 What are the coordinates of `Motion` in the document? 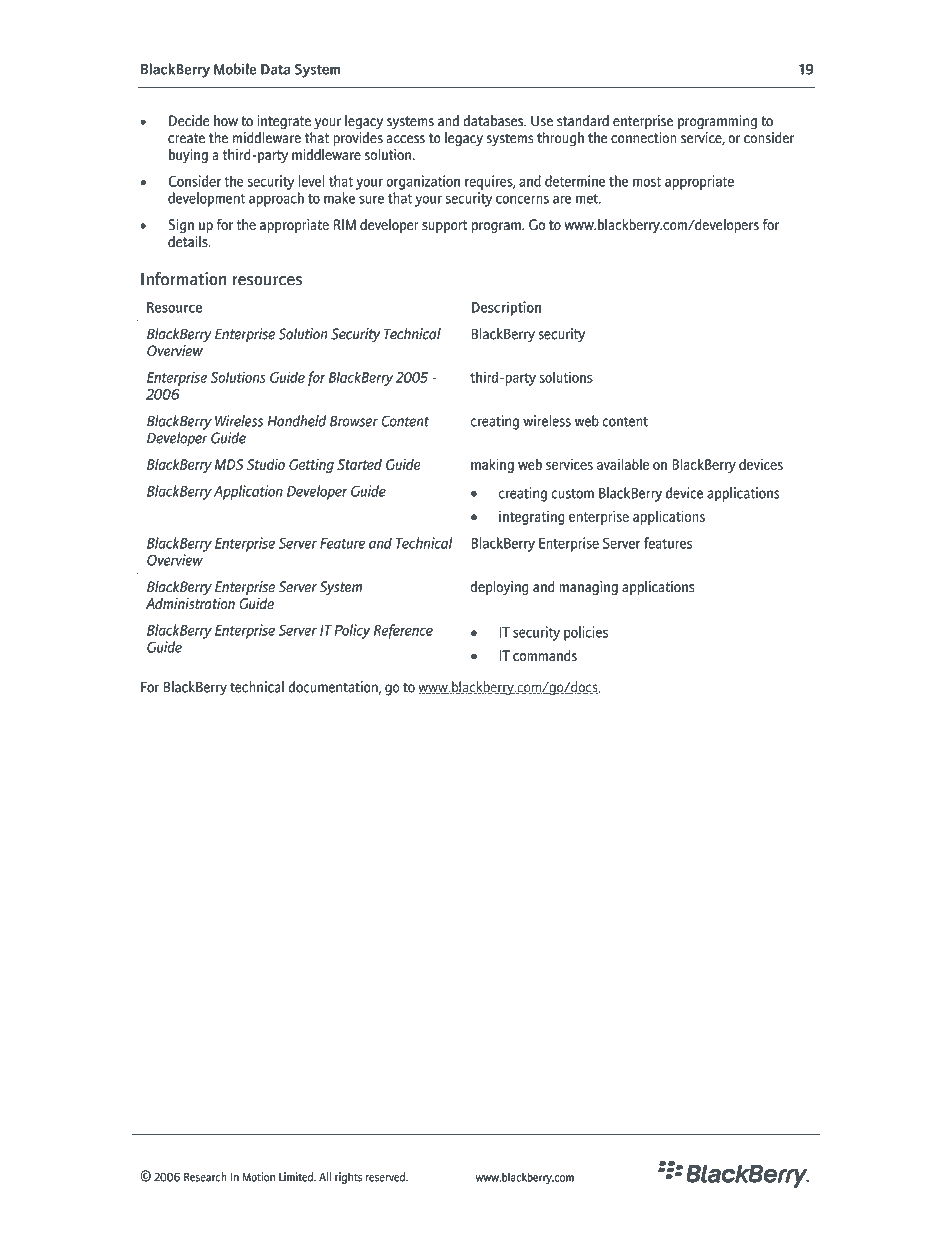 It's located at (258, 1177).
